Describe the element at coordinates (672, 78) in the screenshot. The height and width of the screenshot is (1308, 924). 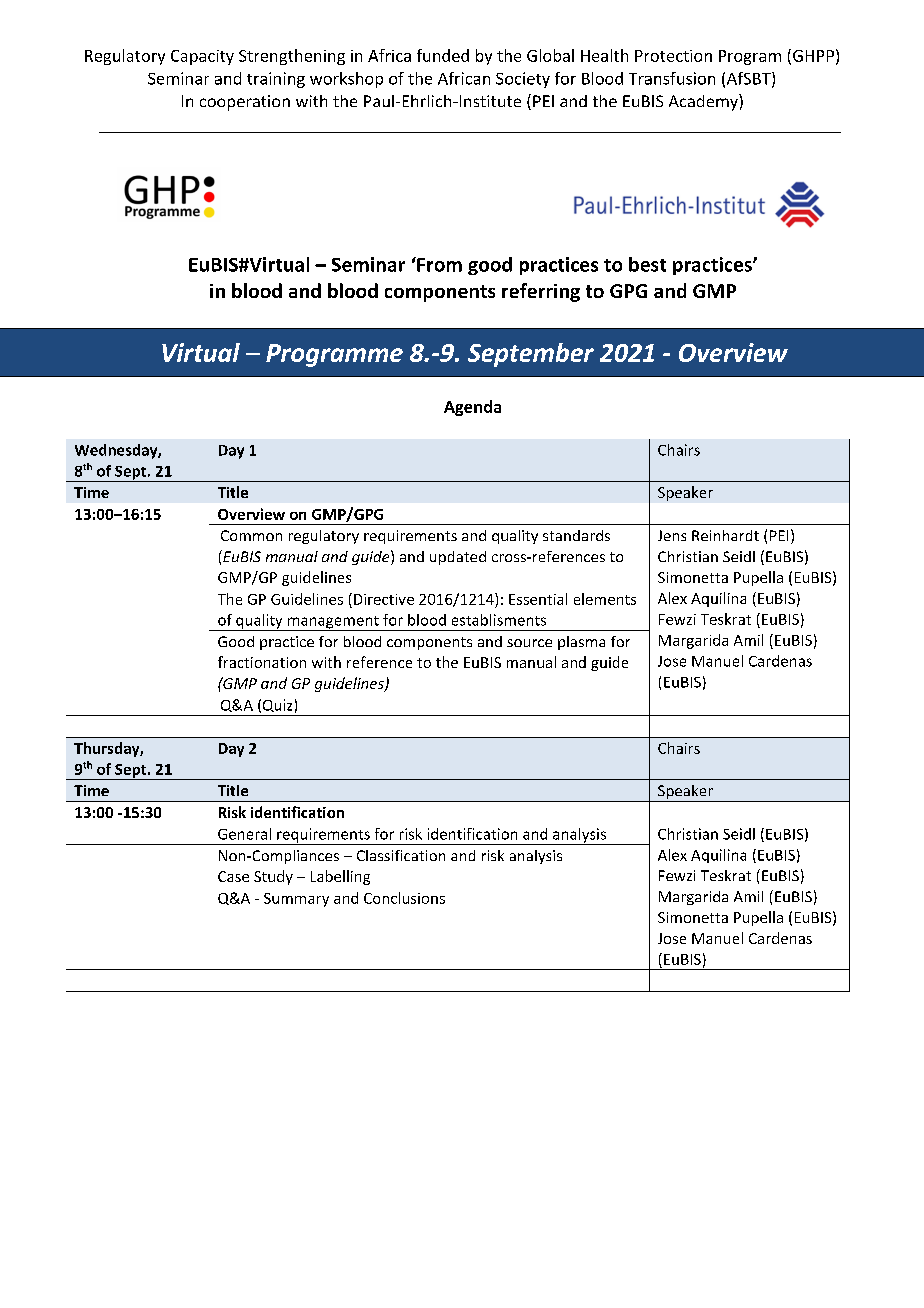
I see `Transfusion` at that location.
